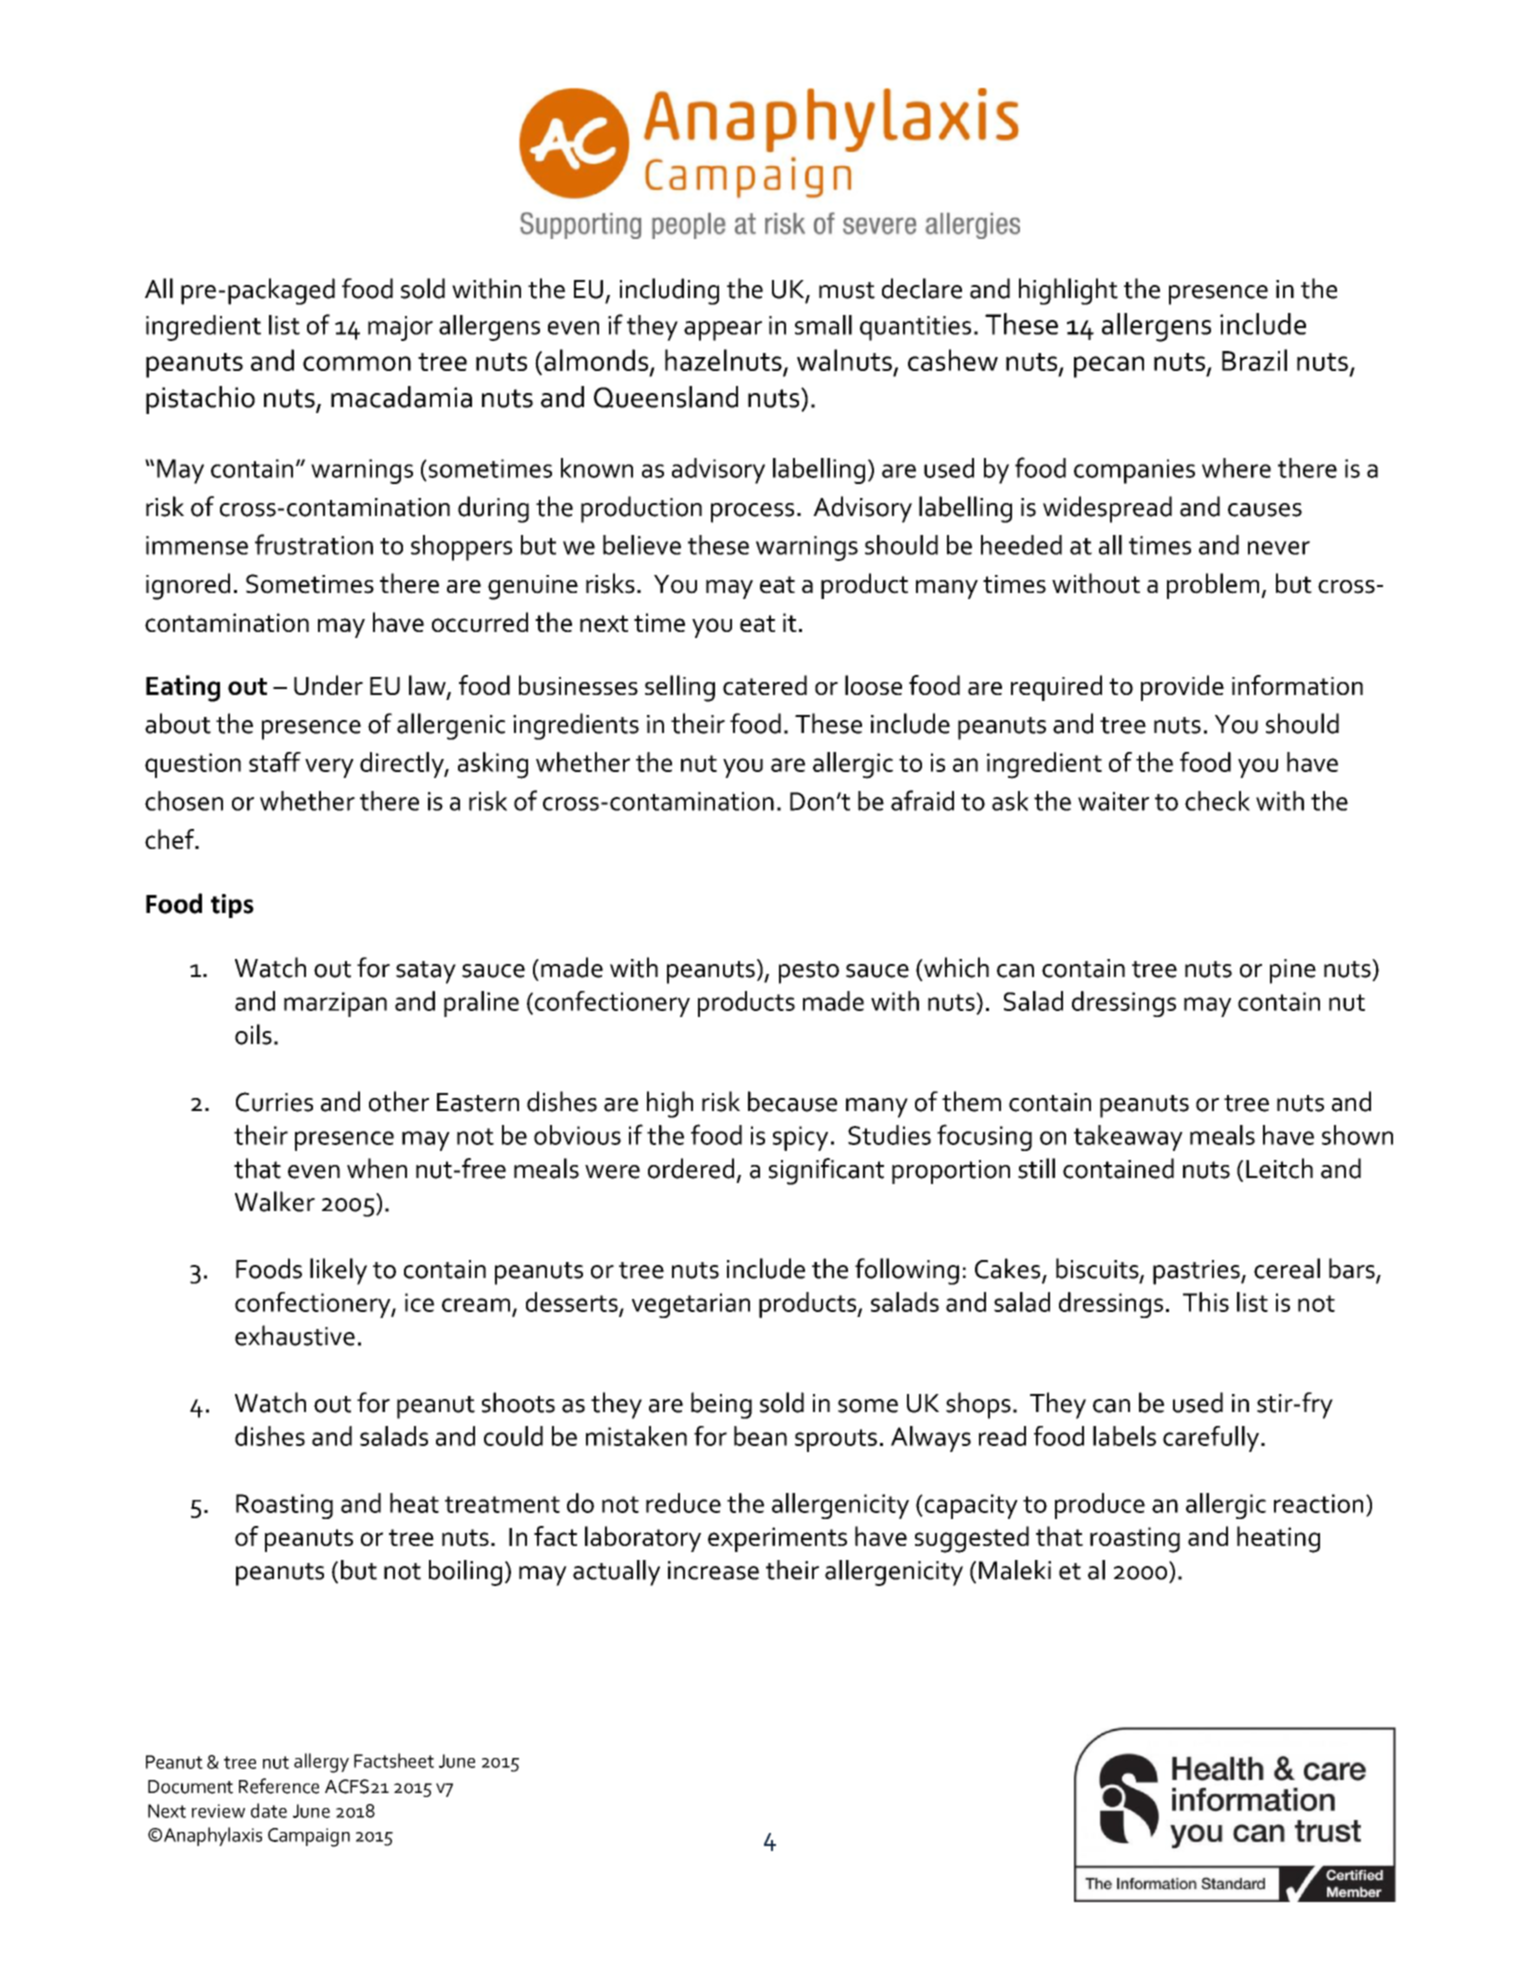  What do you see at coordinates (713, 1570) in the page?
I see `increase` at bounding box center [713, 1570].
